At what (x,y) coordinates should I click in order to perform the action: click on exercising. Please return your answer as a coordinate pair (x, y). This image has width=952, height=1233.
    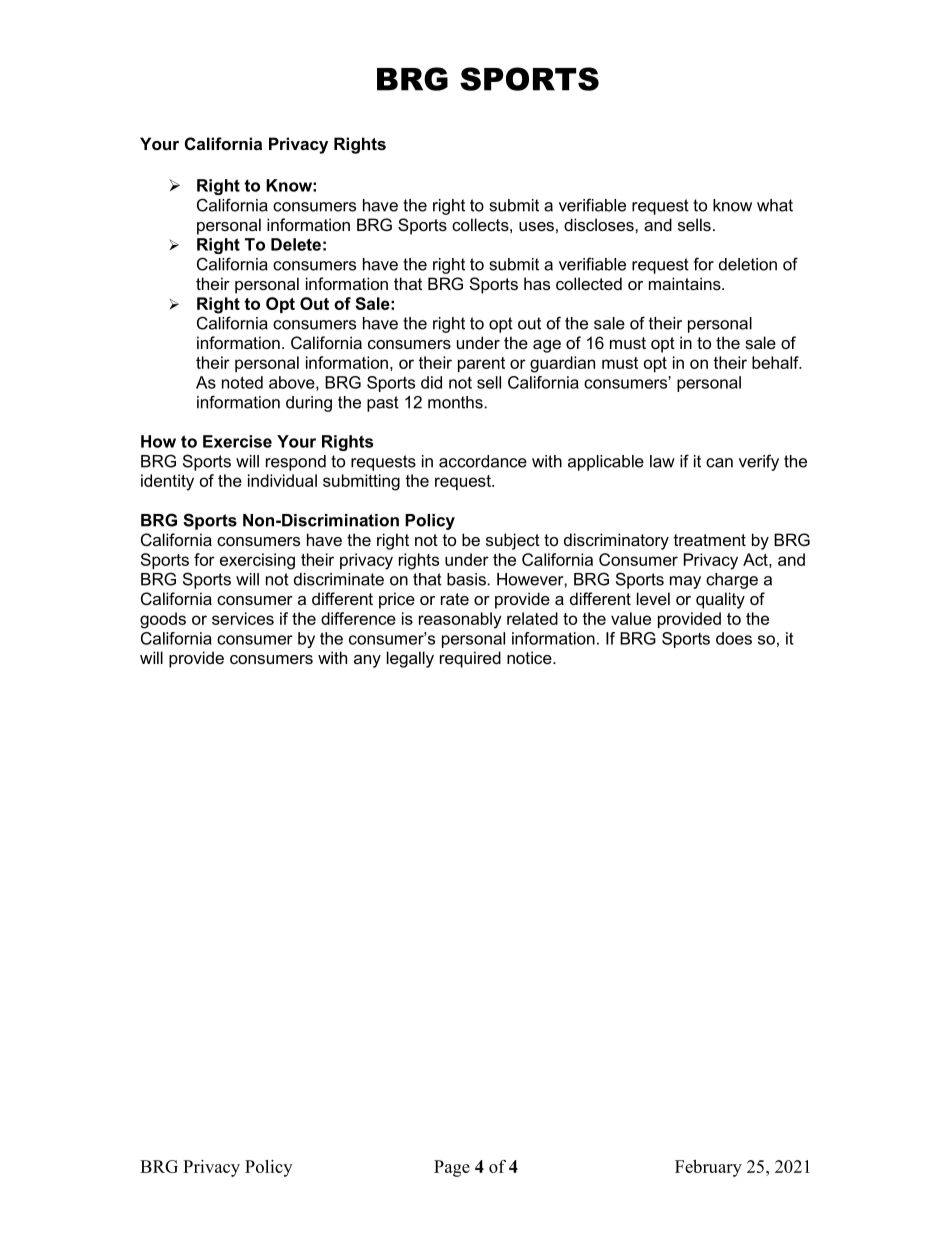
    Looking at the image, I should click on (257, 561).
